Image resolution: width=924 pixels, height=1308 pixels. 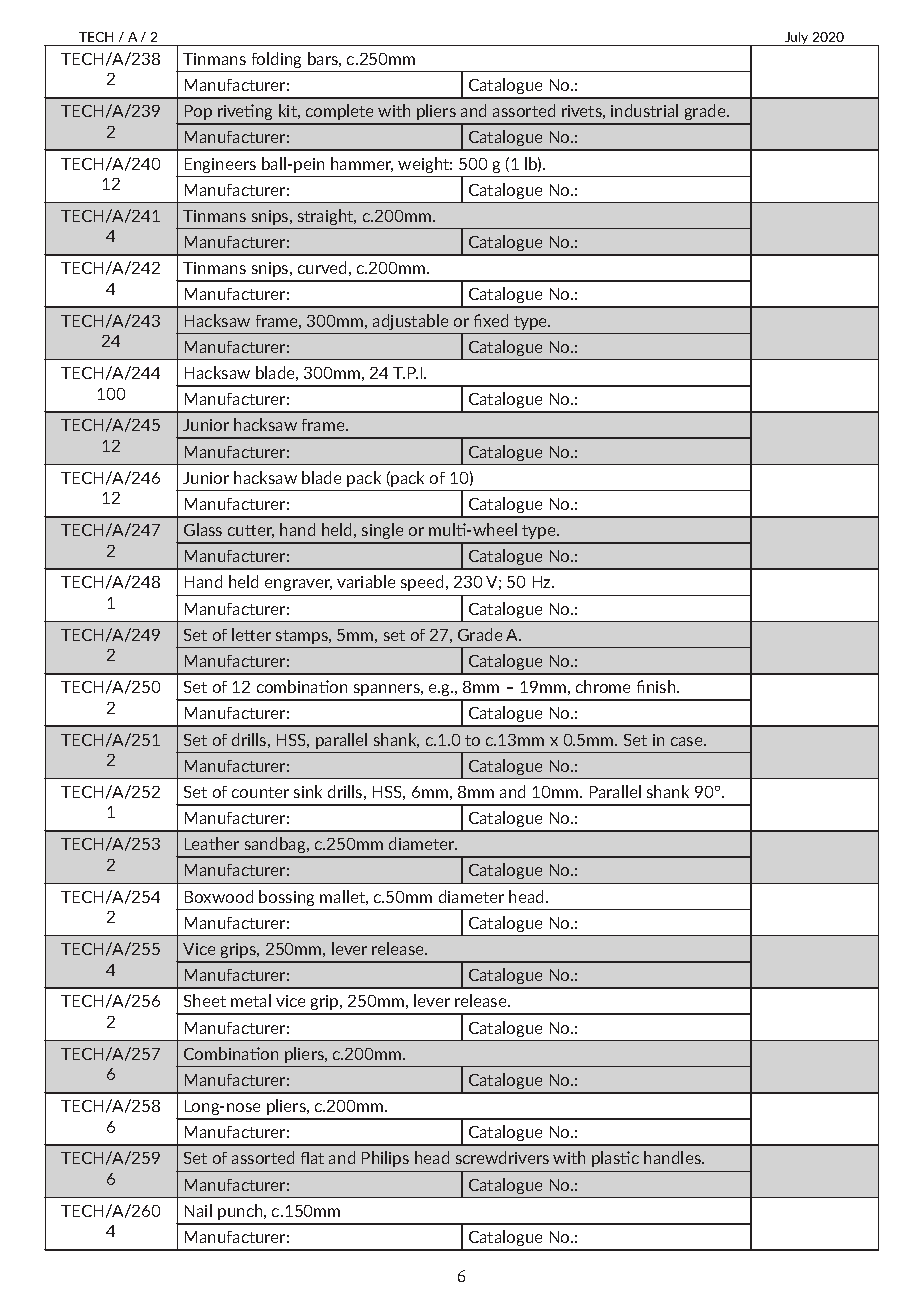 What do you see at coordinates (410, 322) in the screenshot?
I see `adjustable` at bounding box center [410, 322].
